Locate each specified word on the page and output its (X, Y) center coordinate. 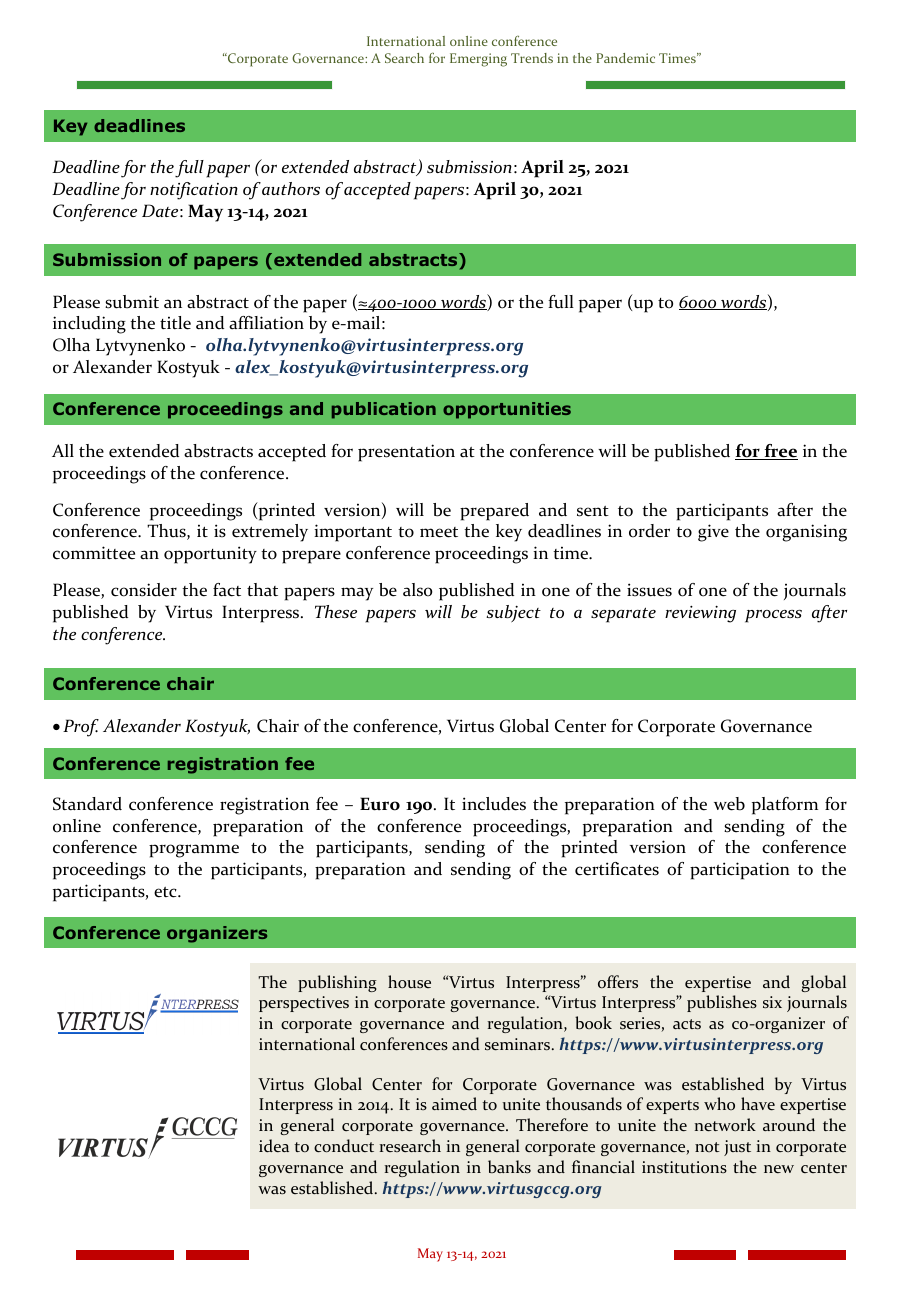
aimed (454, 1103)
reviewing (700, 614)
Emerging (478, 60)
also (417, 590)
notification (194, 191)
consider (144, 590)
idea (274, 1145)
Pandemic (625, 58)
